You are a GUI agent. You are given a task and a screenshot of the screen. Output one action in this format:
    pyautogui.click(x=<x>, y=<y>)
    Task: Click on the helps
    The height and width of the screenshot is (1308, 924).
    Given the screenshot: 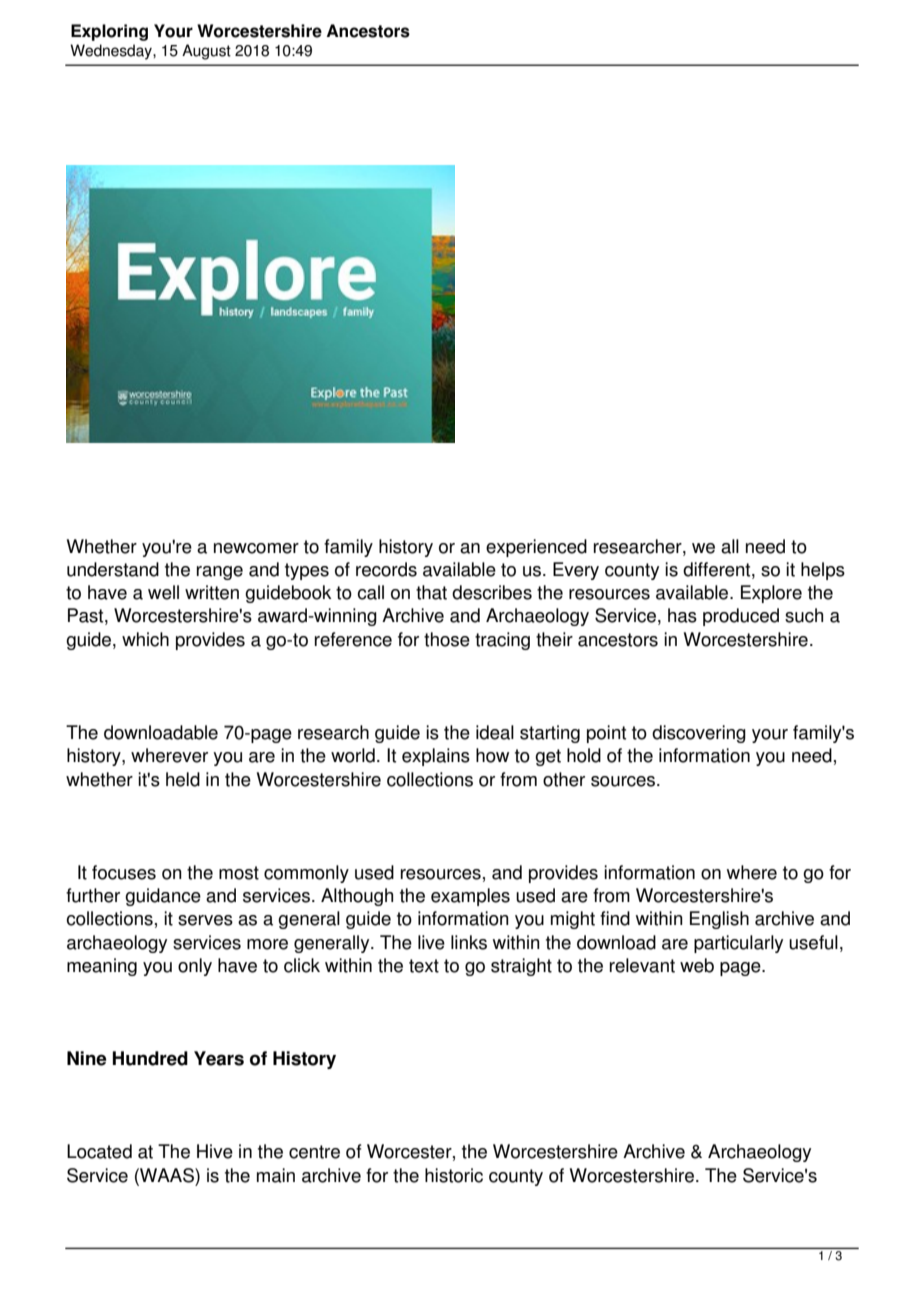 What is the action you would take?
    pyautogui.click(x=823, y=571)
